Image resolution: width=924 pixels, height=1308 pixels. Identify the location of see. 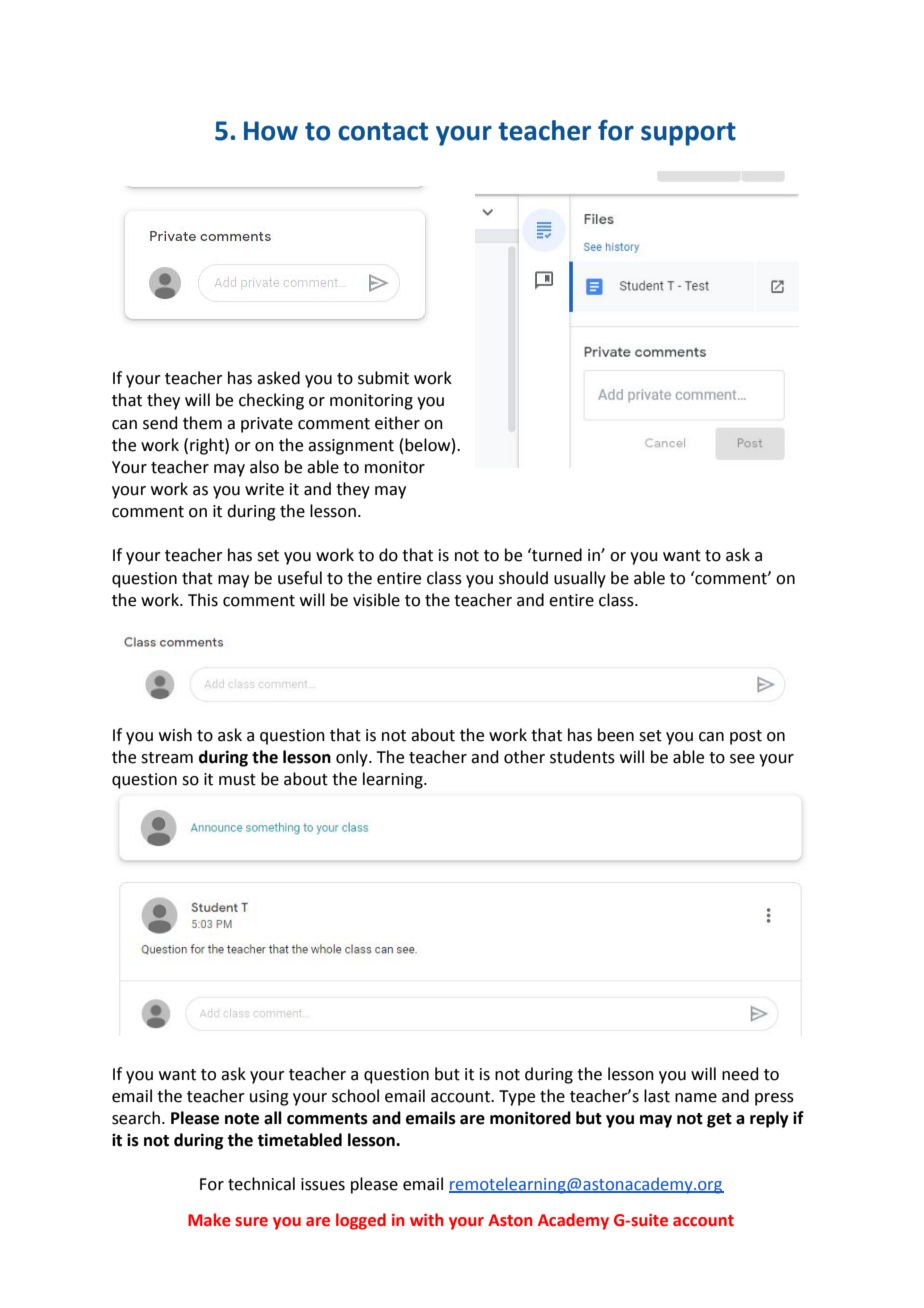
(742, 759).
